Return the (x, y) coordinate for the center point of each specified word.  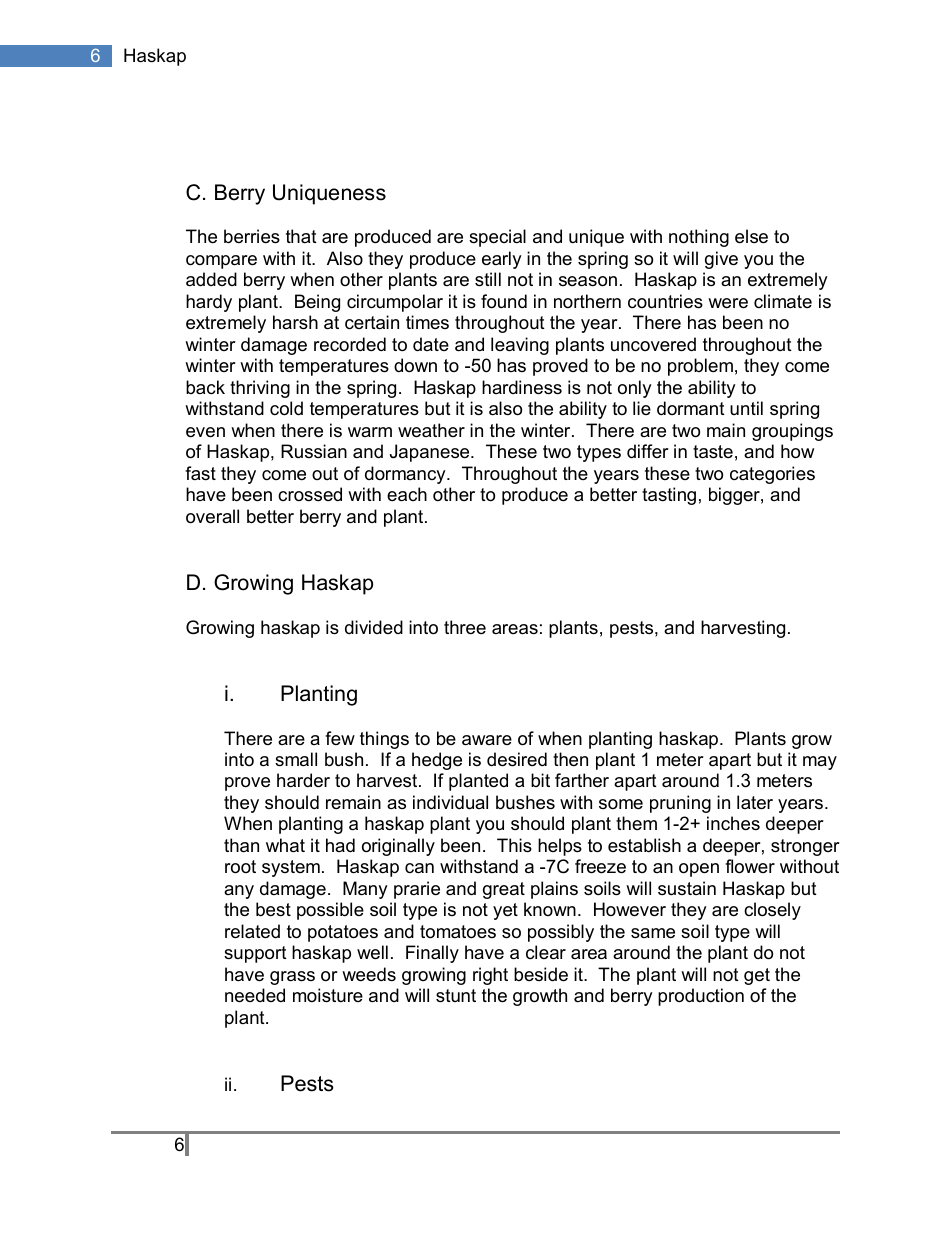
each (407, 494)
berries (252, 236)
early (502, 260)
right (490, 976)
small (296, 759)
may (820, 763)
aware (487, 740)
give (721, 260)
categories (772, 475)
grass (292, 978)
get (757, 976)
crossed (310, 494)
